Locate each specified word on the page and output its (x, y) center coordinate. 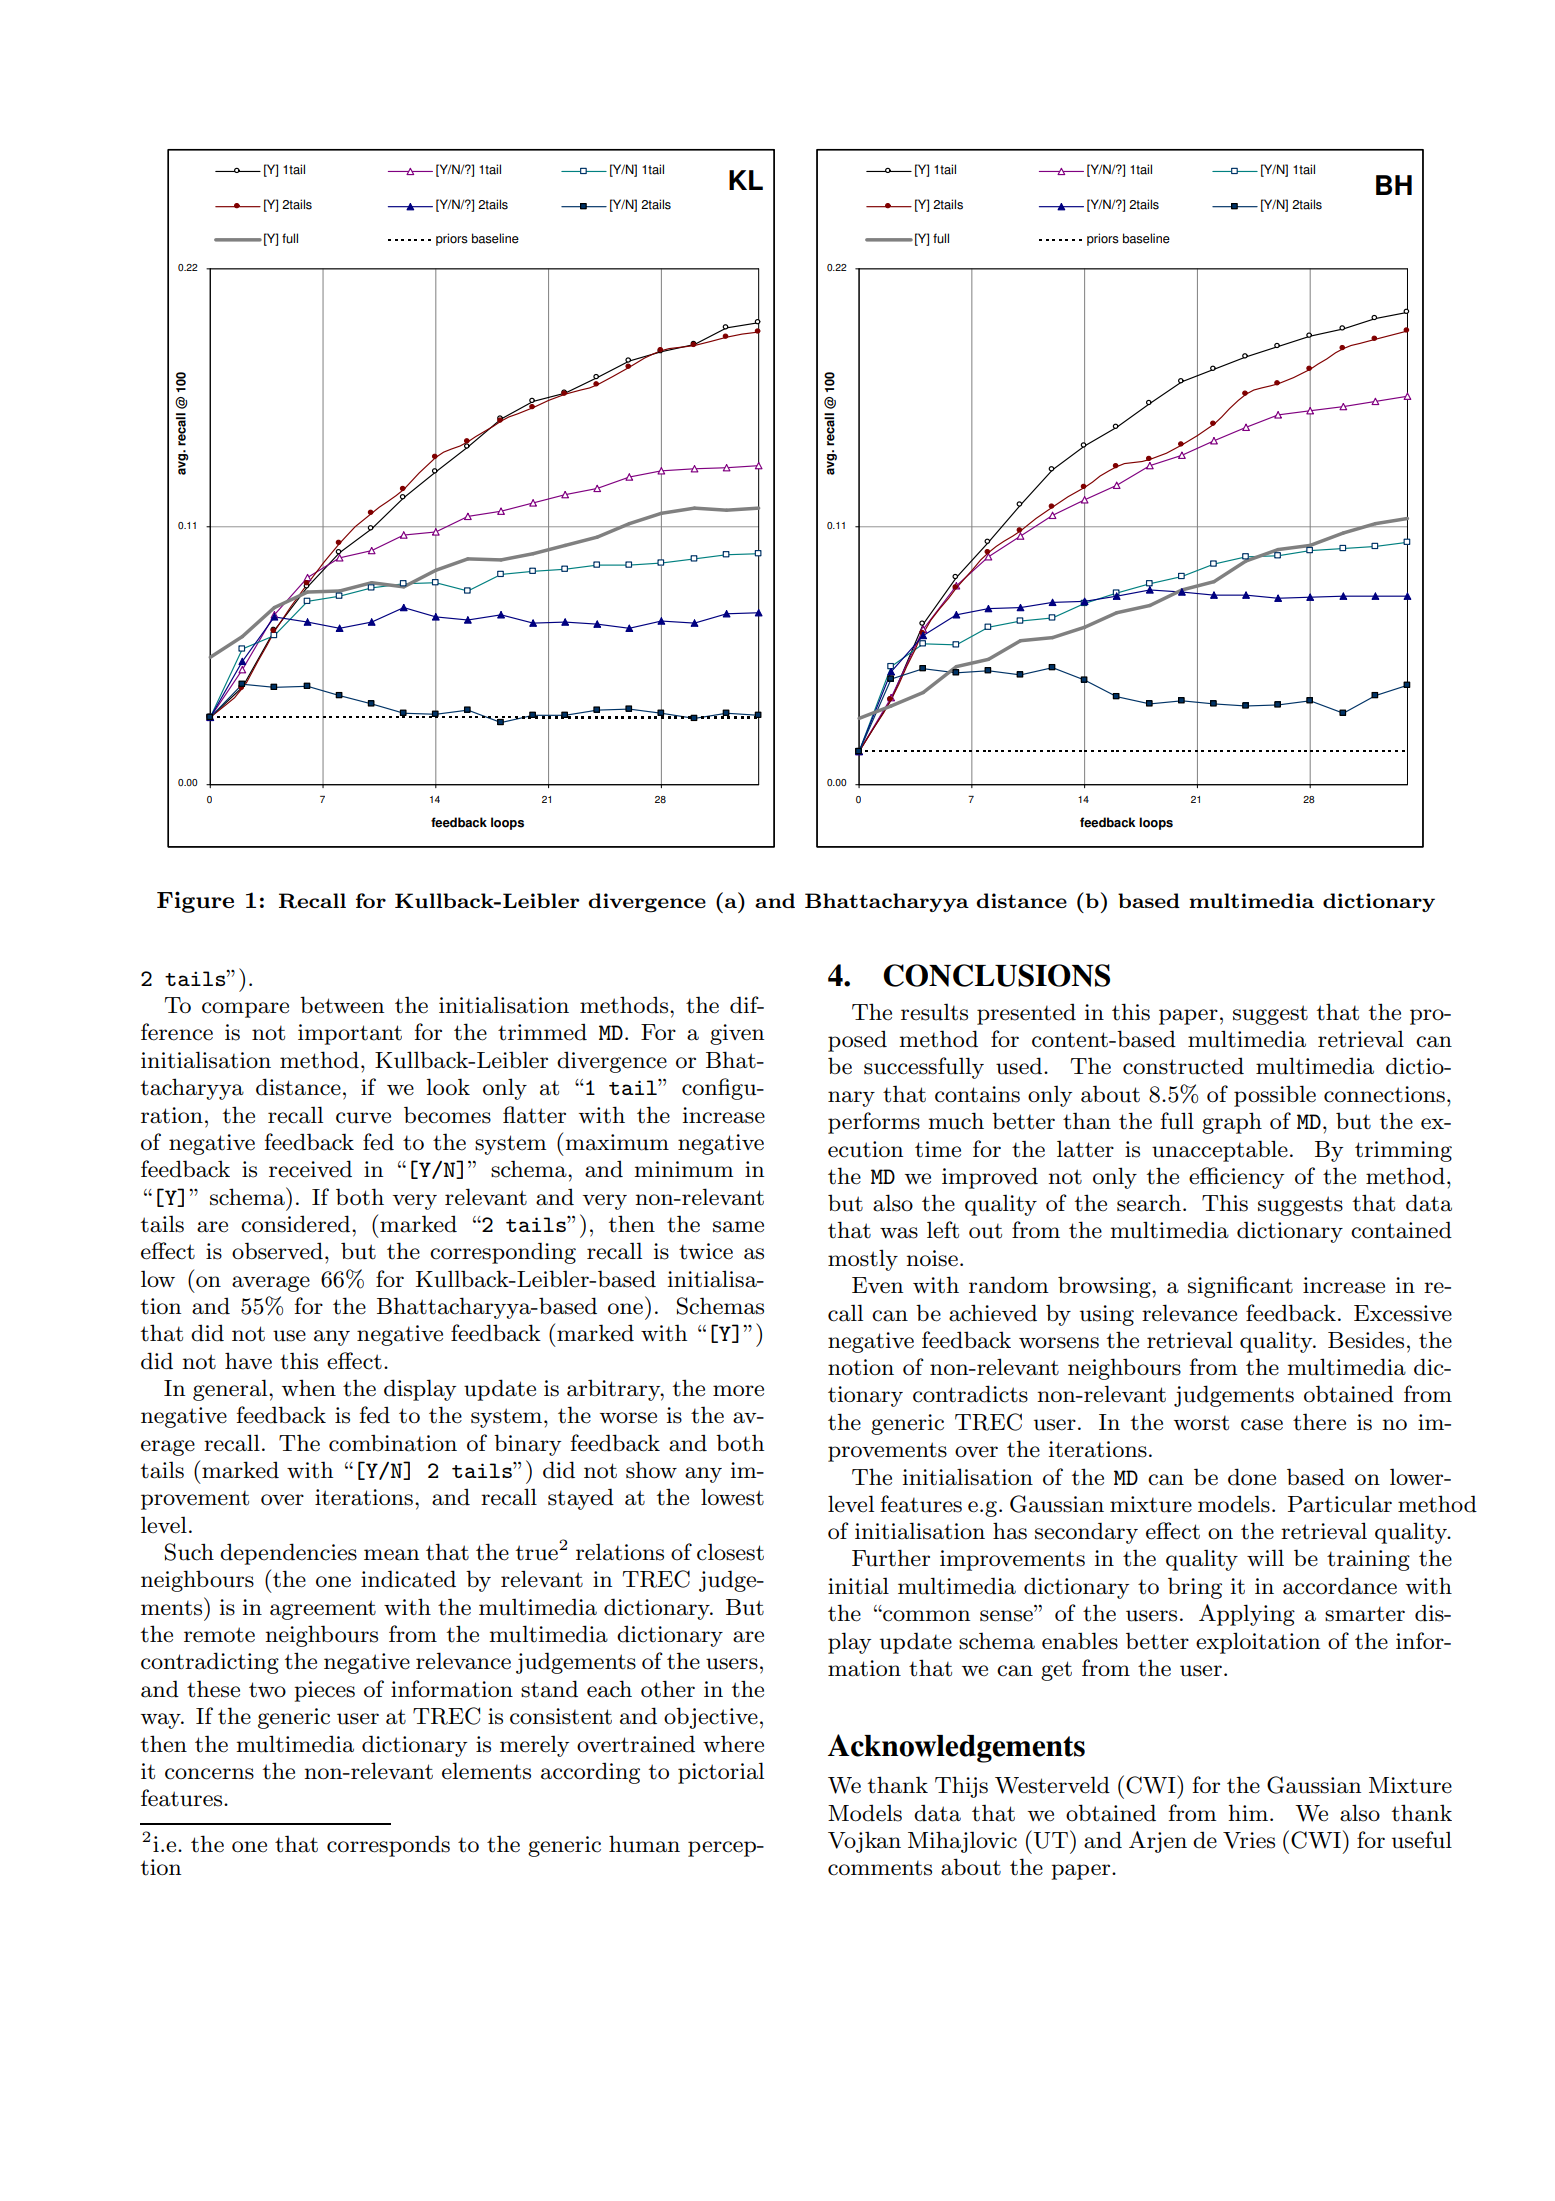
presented (1026, 1014)
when (309, 1388)
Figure (195, 902)
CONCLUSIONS (996, 975)
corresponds (388, 1846)
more (738, 1391)
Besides (1366, 1340)
